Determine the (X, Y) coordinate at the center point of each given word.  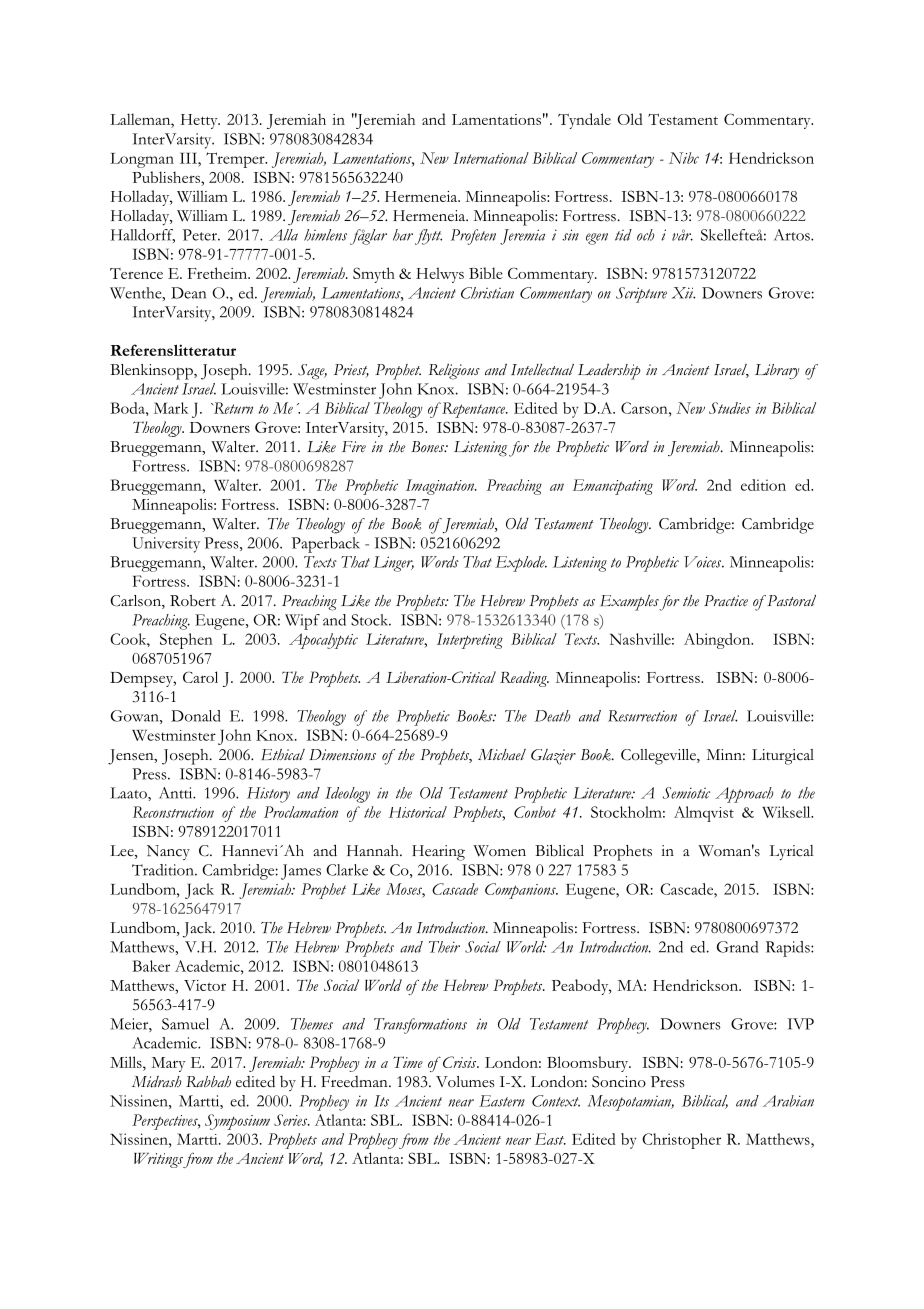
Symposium (237, 1122)
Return (232, 408)
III (189, 158)
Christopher (681, 1141)
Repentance (474, 410)
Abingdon (718, 641)
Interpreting (470, 641)
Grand (737, 947)
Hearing (438, 853)
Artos (793, 235)
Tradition (164, 870)
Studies (730, 408)
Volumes (465, 1082)
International (491, 158)
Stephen (186, 641)
